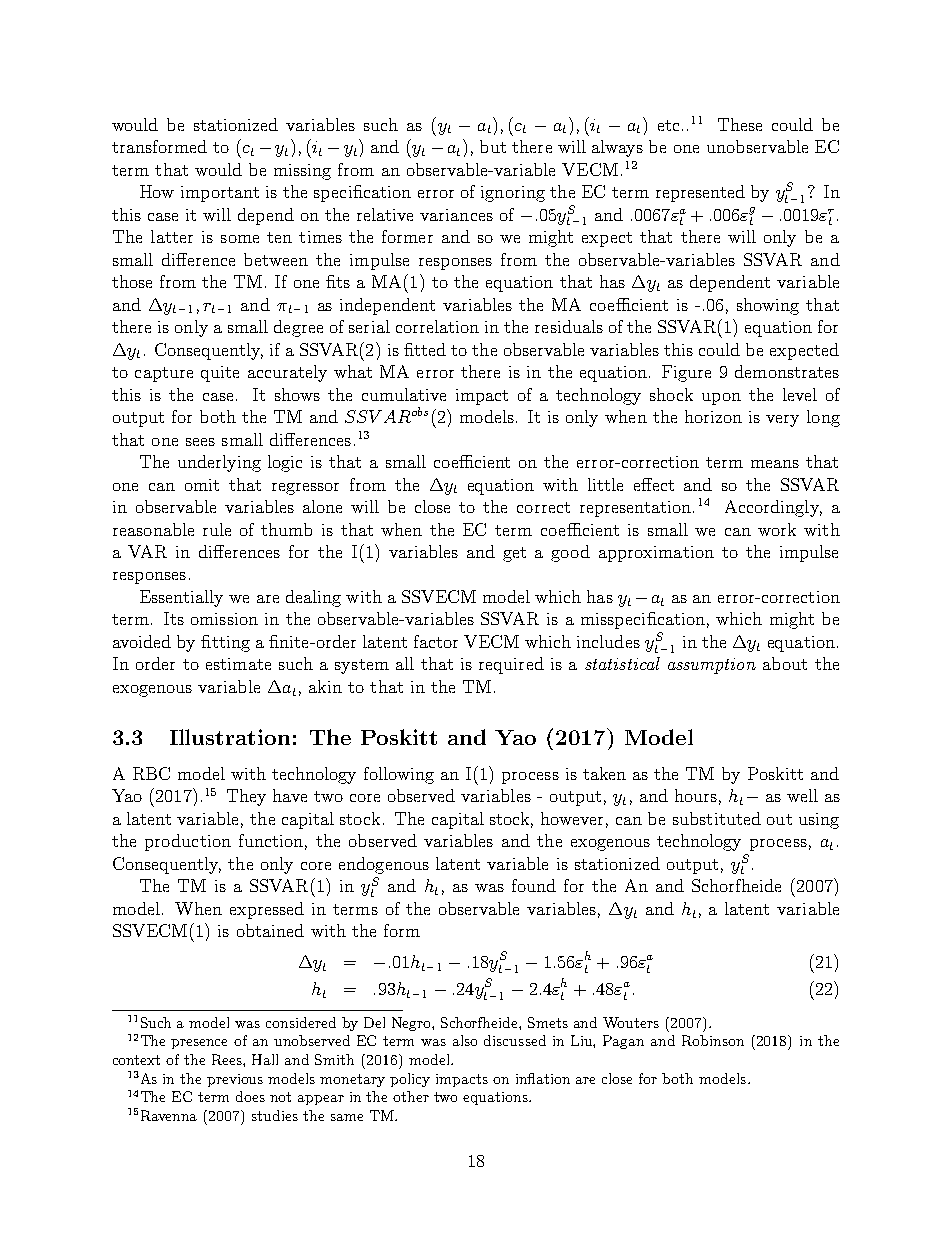 The height and width of the page is (1233, 952). What do you see at coordinates (712, 666) in the page?
I see `assumption` at bounding box center [712, 666].
